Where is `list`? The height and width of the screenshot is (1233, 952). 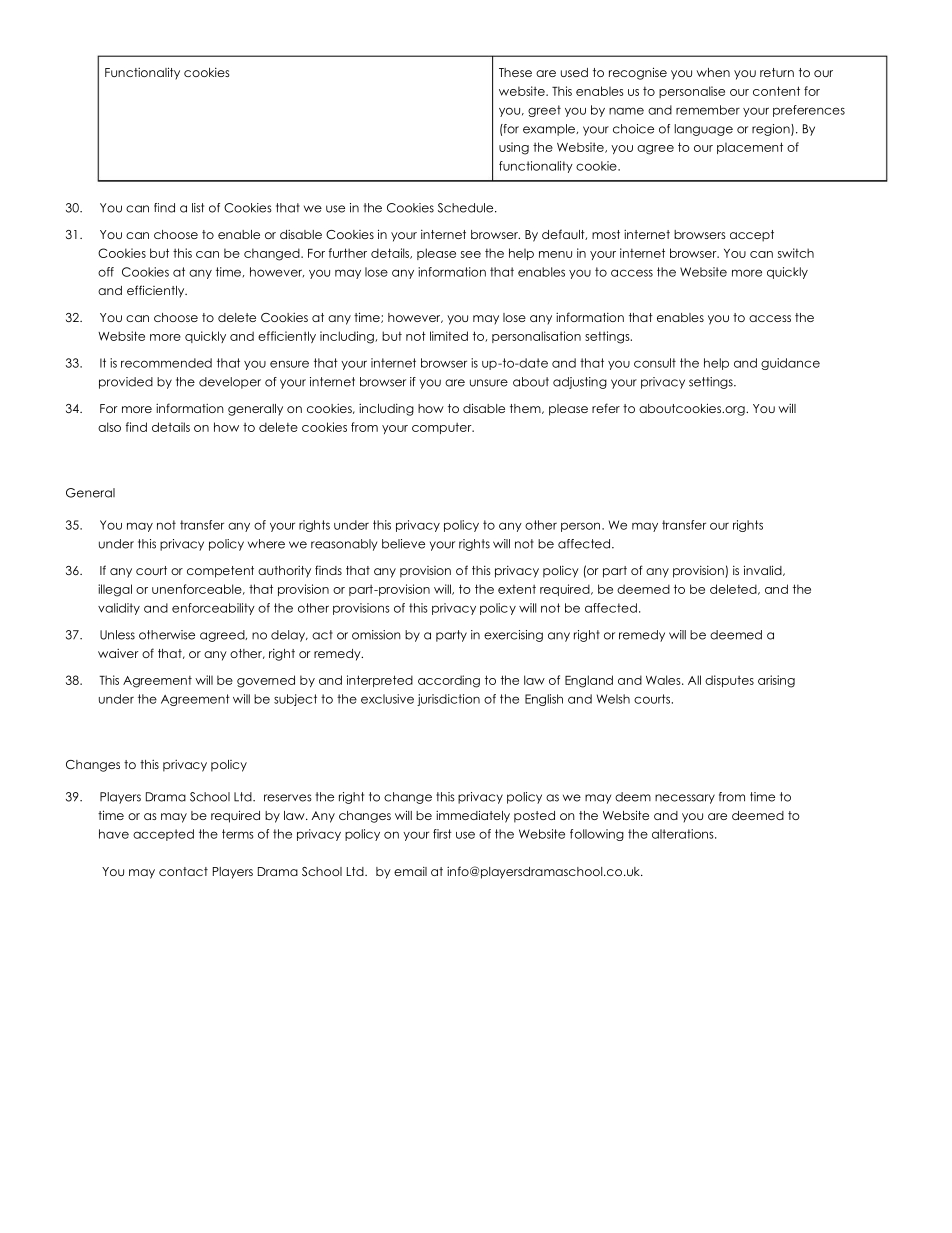
list is located at coordinates (198, 208).
